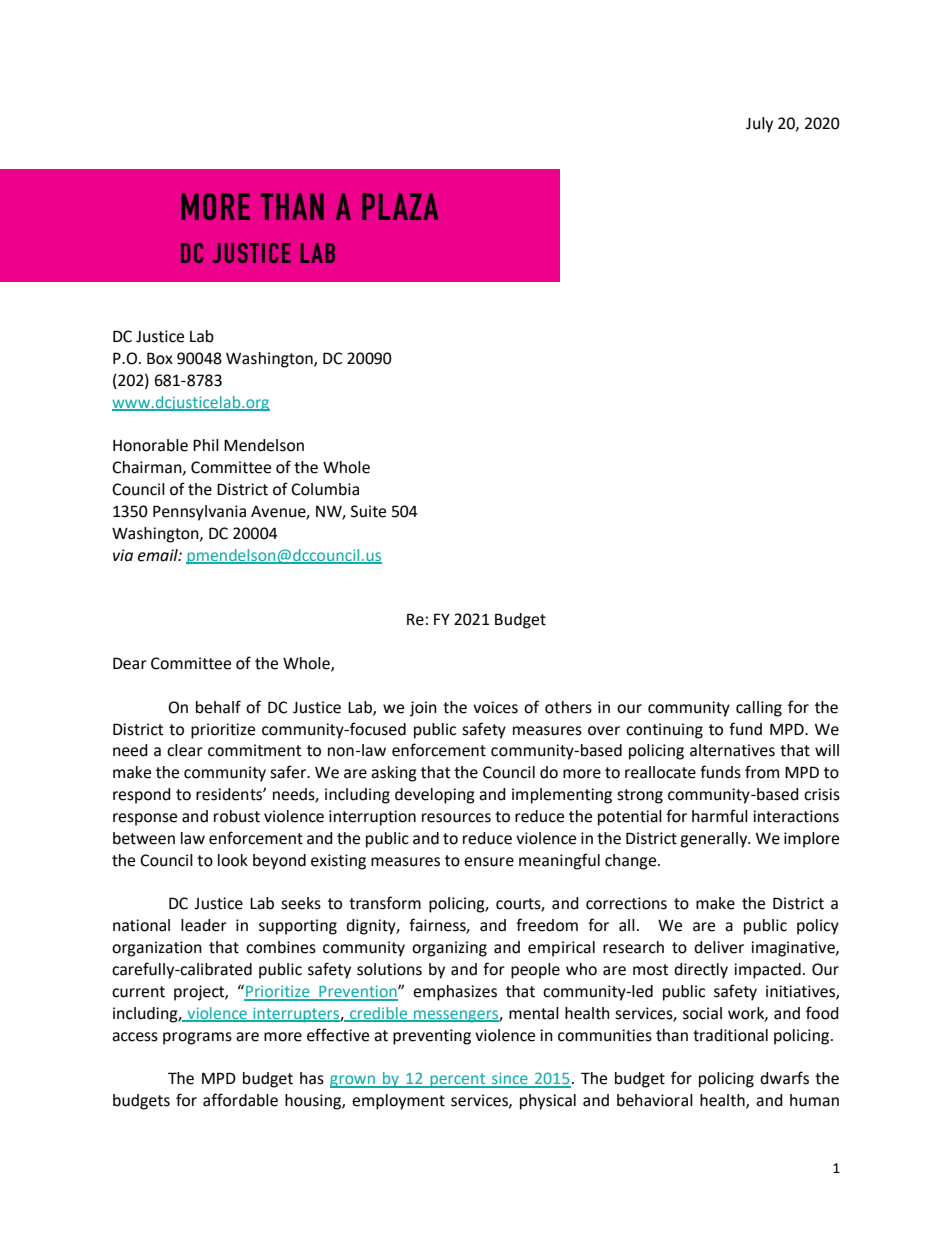  Describe the element at coordinates (160, 358) in the page. I see `Box` at that location.
